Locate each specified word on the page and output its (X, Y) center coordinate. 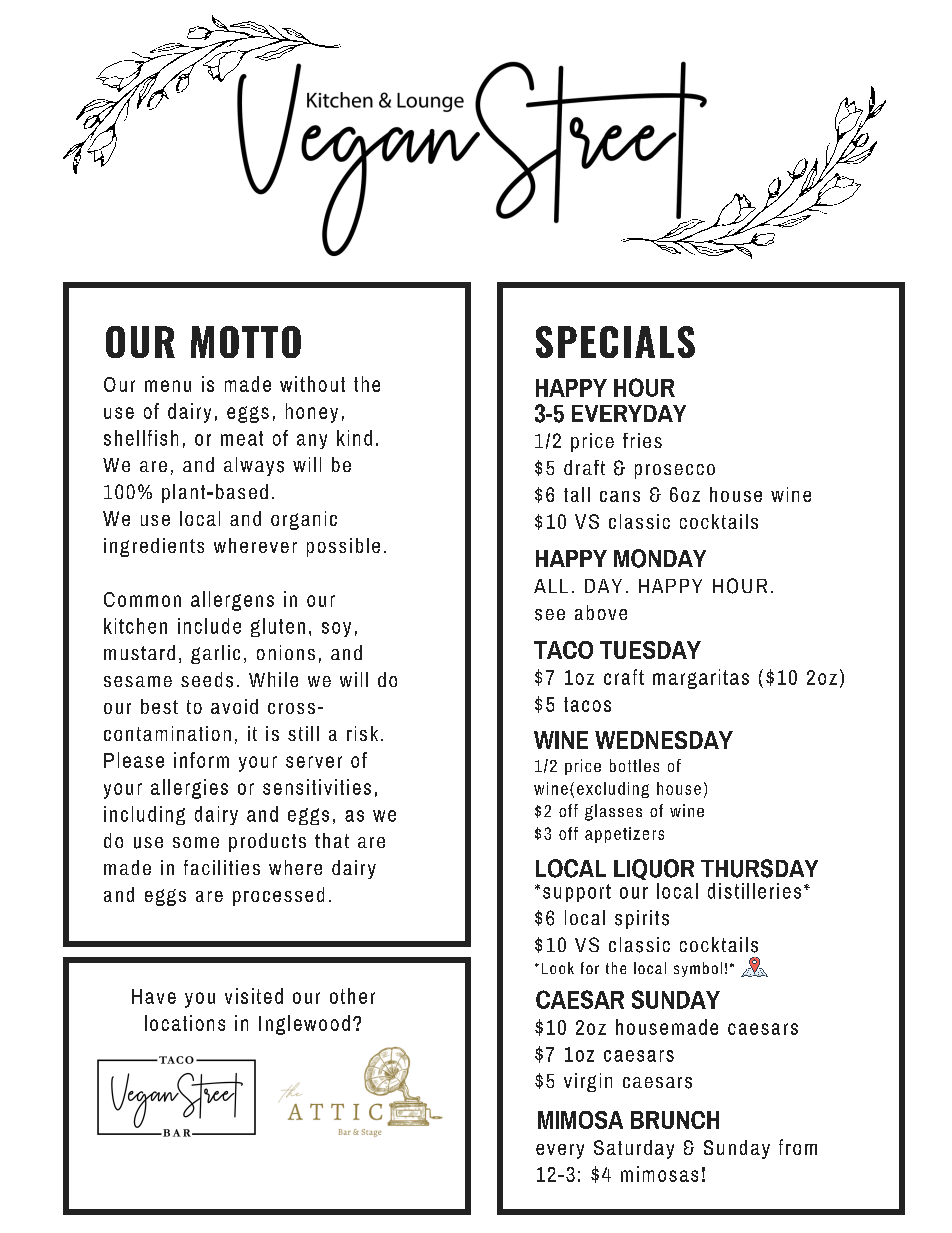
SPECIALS (615, 342)
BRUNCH (675, 1120)
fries (642, 440)
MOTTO (246, 342)
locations (185, 1023)
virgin (588, 1082)
